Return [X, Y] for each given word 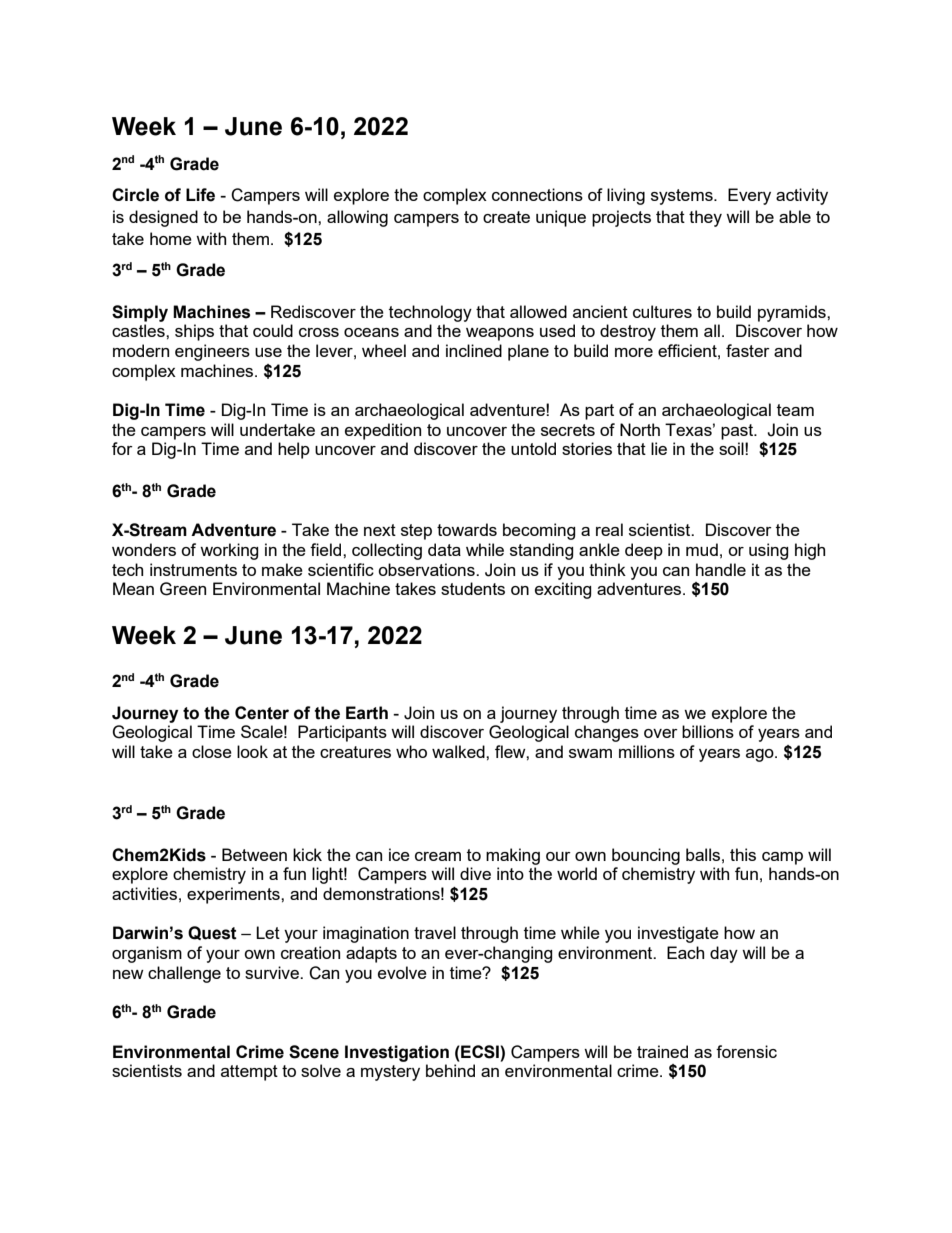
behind [450, 1070]
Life [200, 195]
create [506, 217]
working [229, 551]
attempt [249, 1073]
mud [702, 549]
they [705, 218]
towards [467, 529]
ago [761, 755]
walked [459, 751]
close [212, 751]
